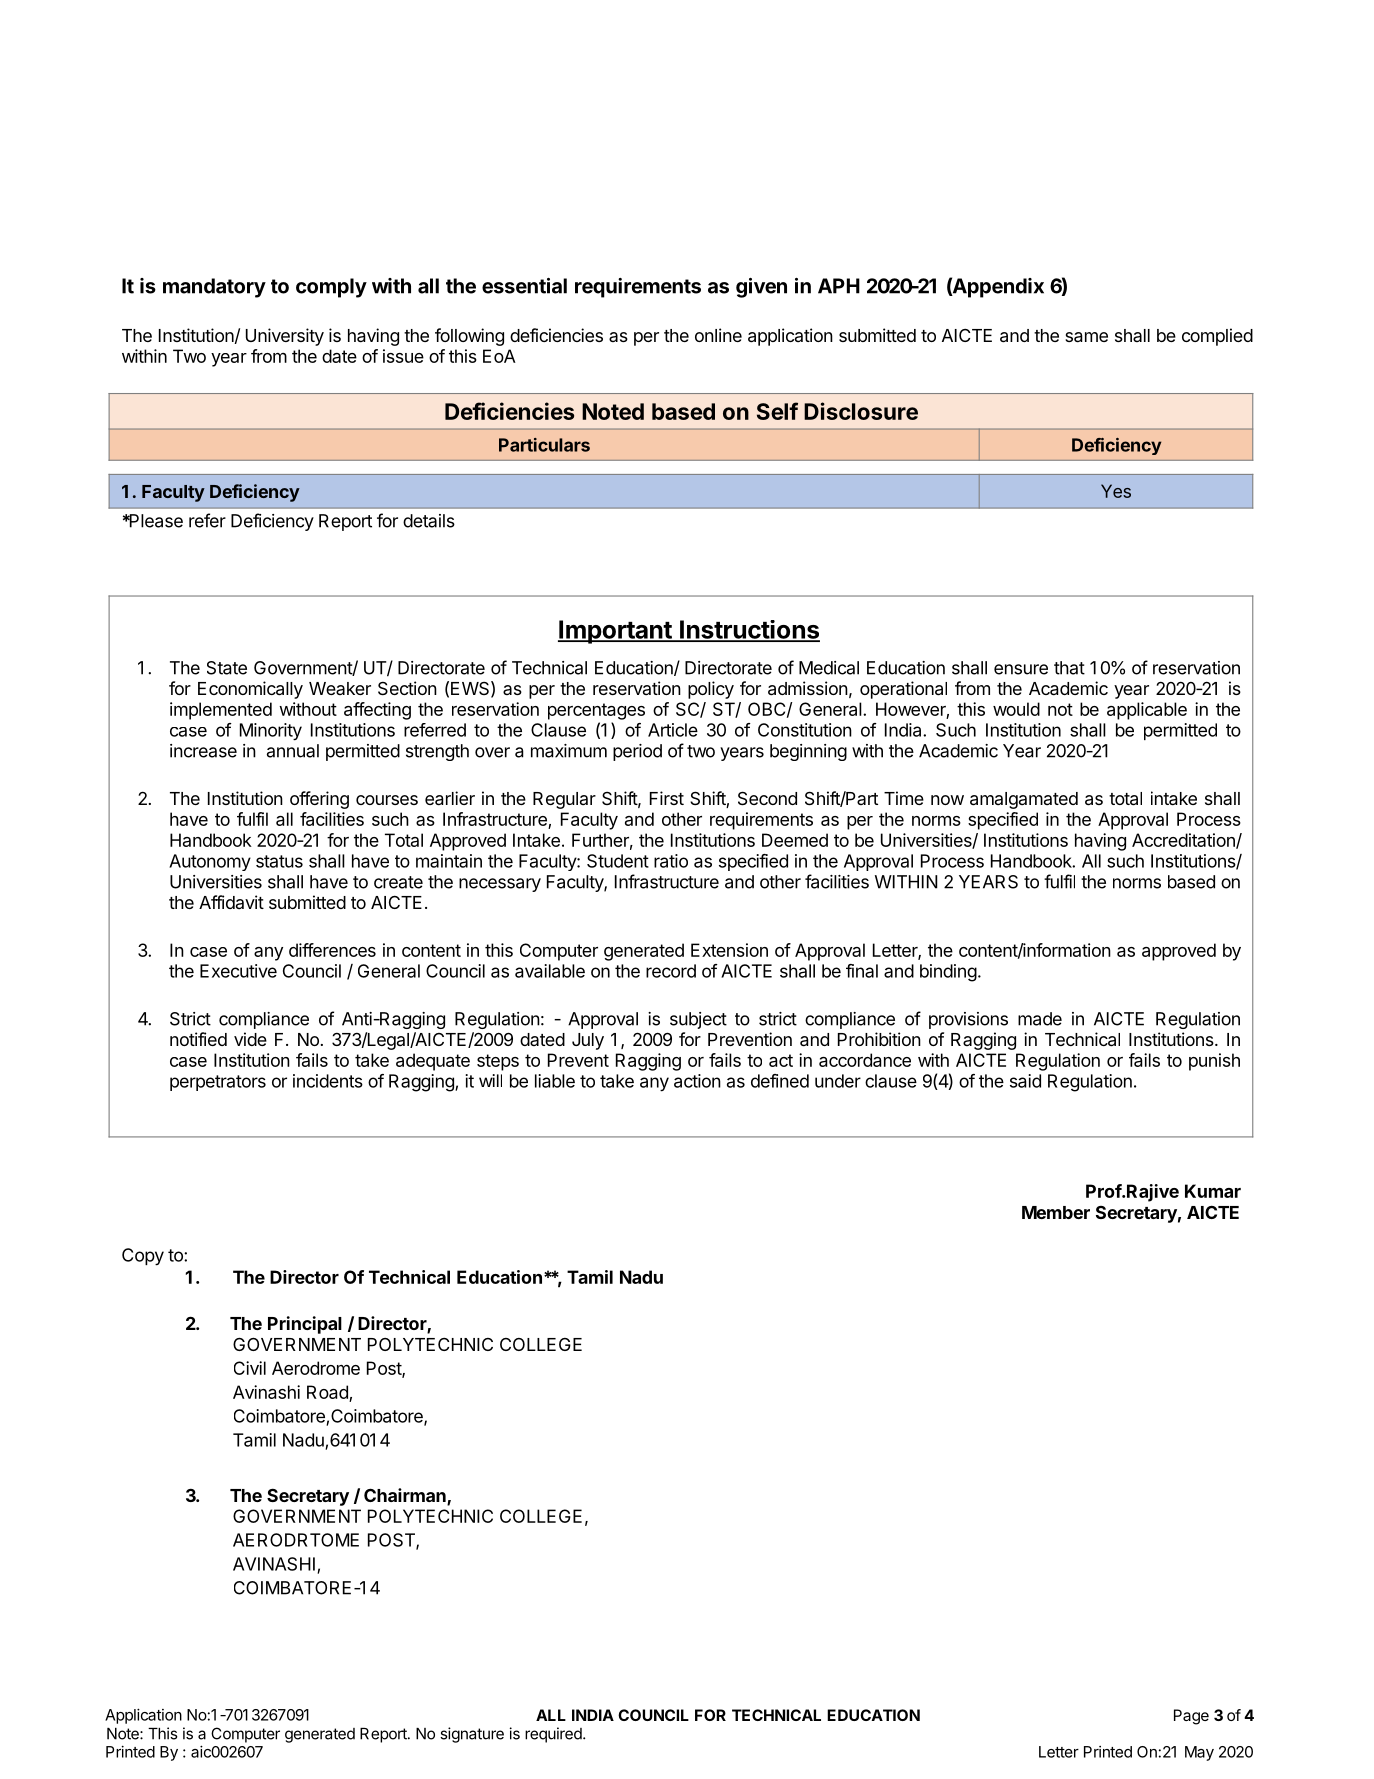 The image size is (1374, 1779). I want to click on made, so click(1040, 1019).
